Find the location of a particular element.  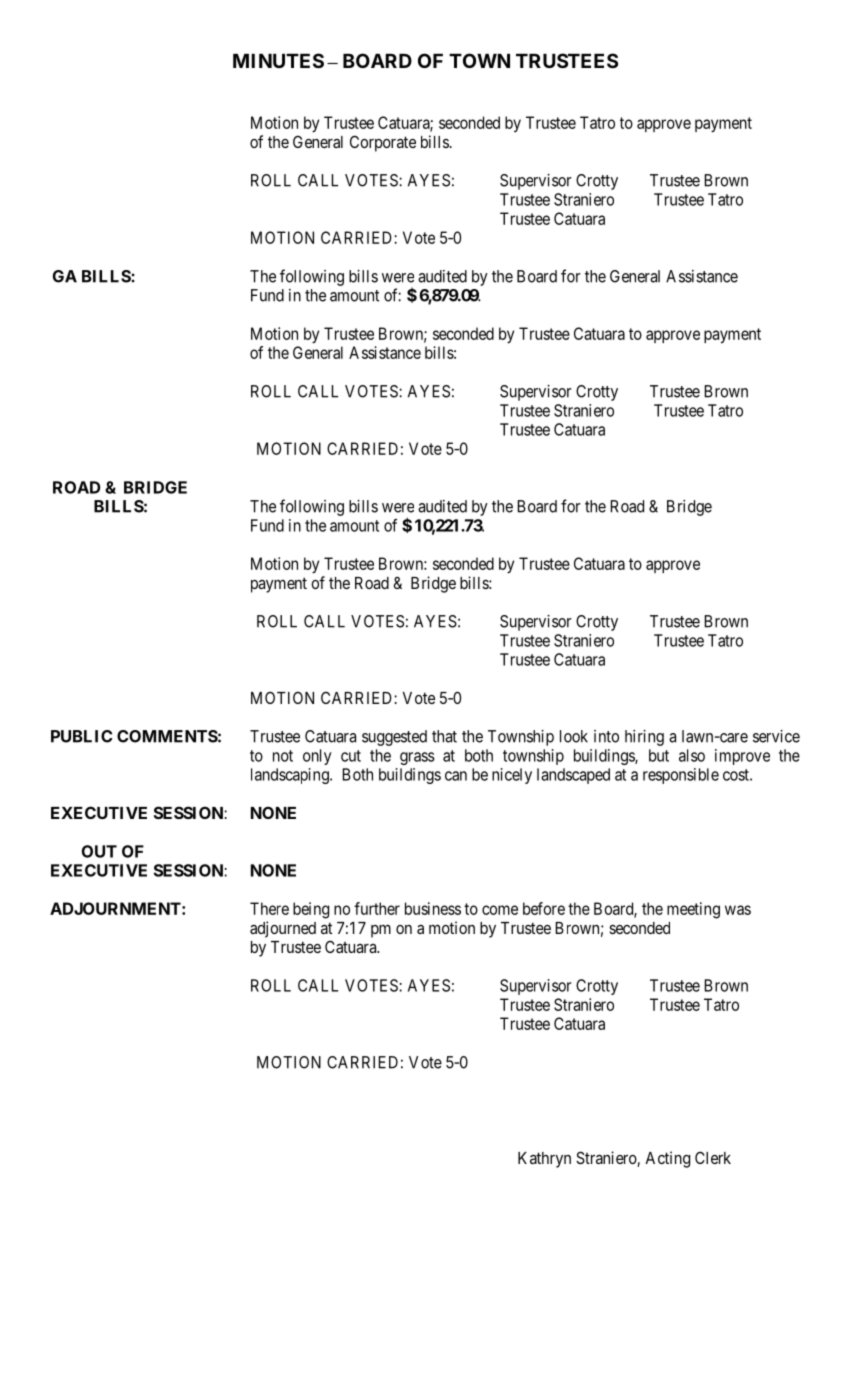

can is located at coordinates (456, 776).
